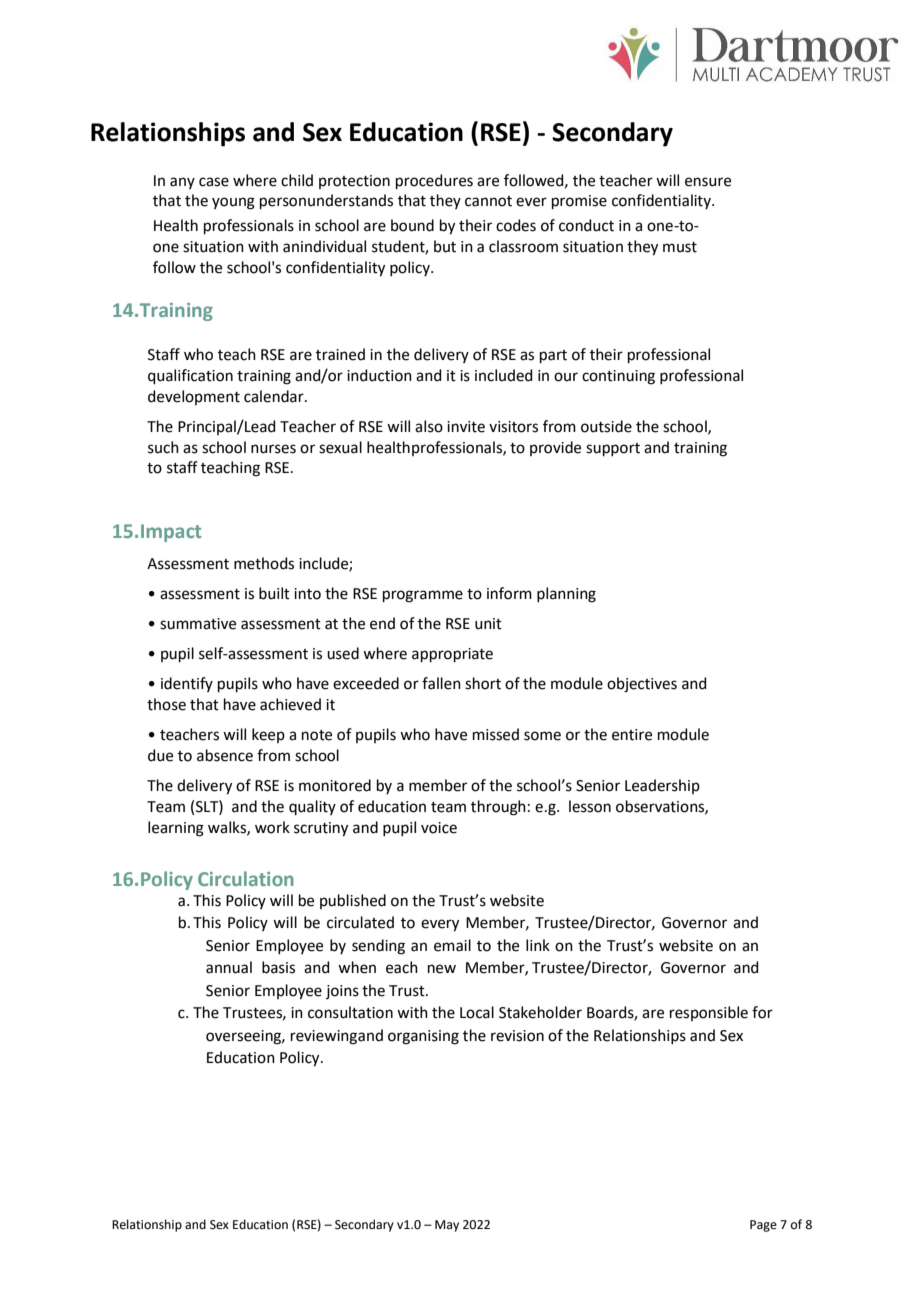 The height and width of the screenshot is (1308, 924). Describe the element at coordinates (709, 1013) in the screenshot. I see `responsible` at that location.
